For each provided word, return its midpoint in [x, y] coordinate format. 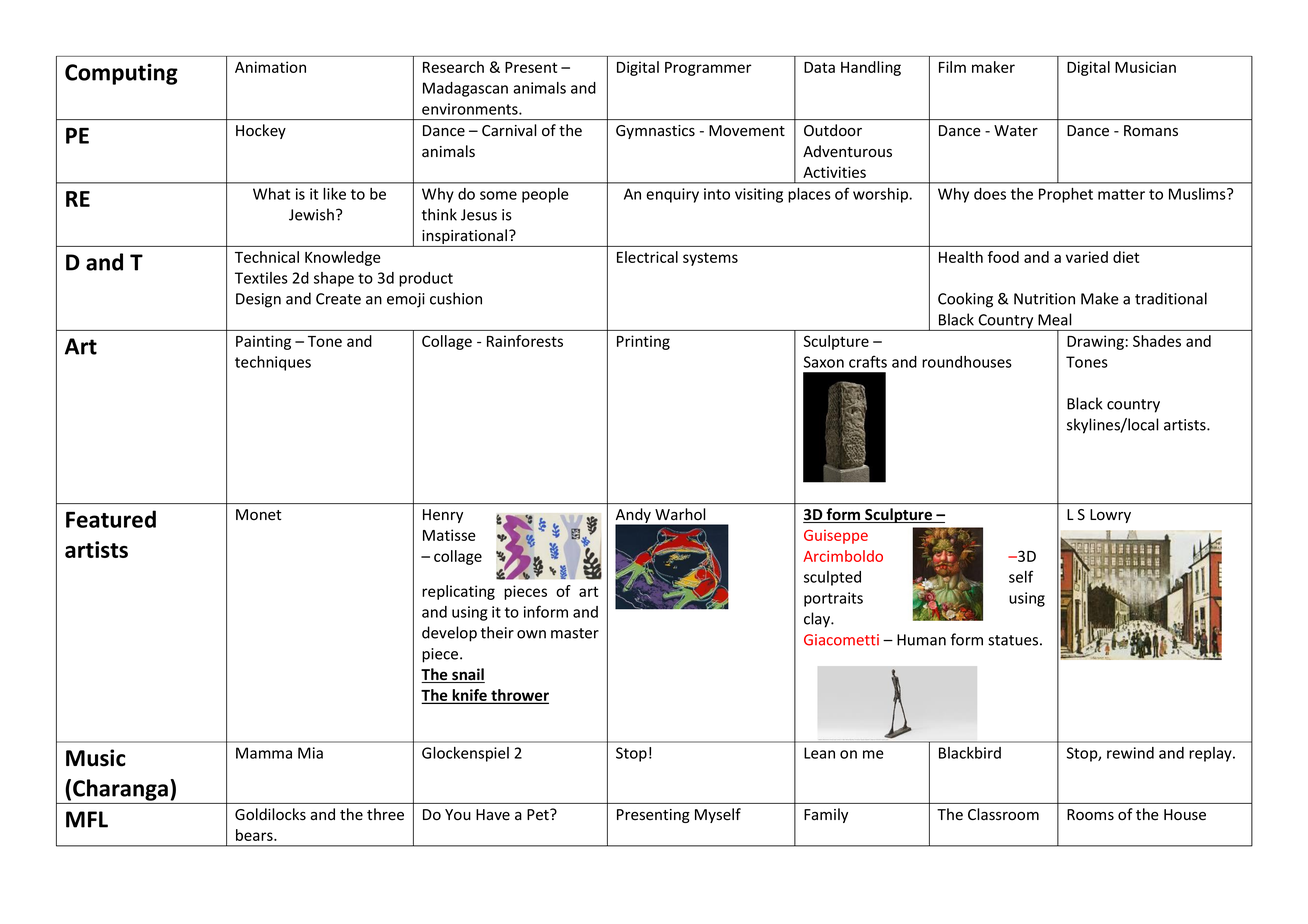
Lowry [1110, 516]
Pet [539, 815]
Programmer [708, 69]
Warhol [680, 514]
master [575, 633]
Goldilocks [270, 814]
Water [1016, 131]
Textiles [261, 278]
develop [449, 634]
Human [921, 640]
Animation [270, 67]
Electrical [647, 257]
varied [1087, 257]
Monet [258, 515]
